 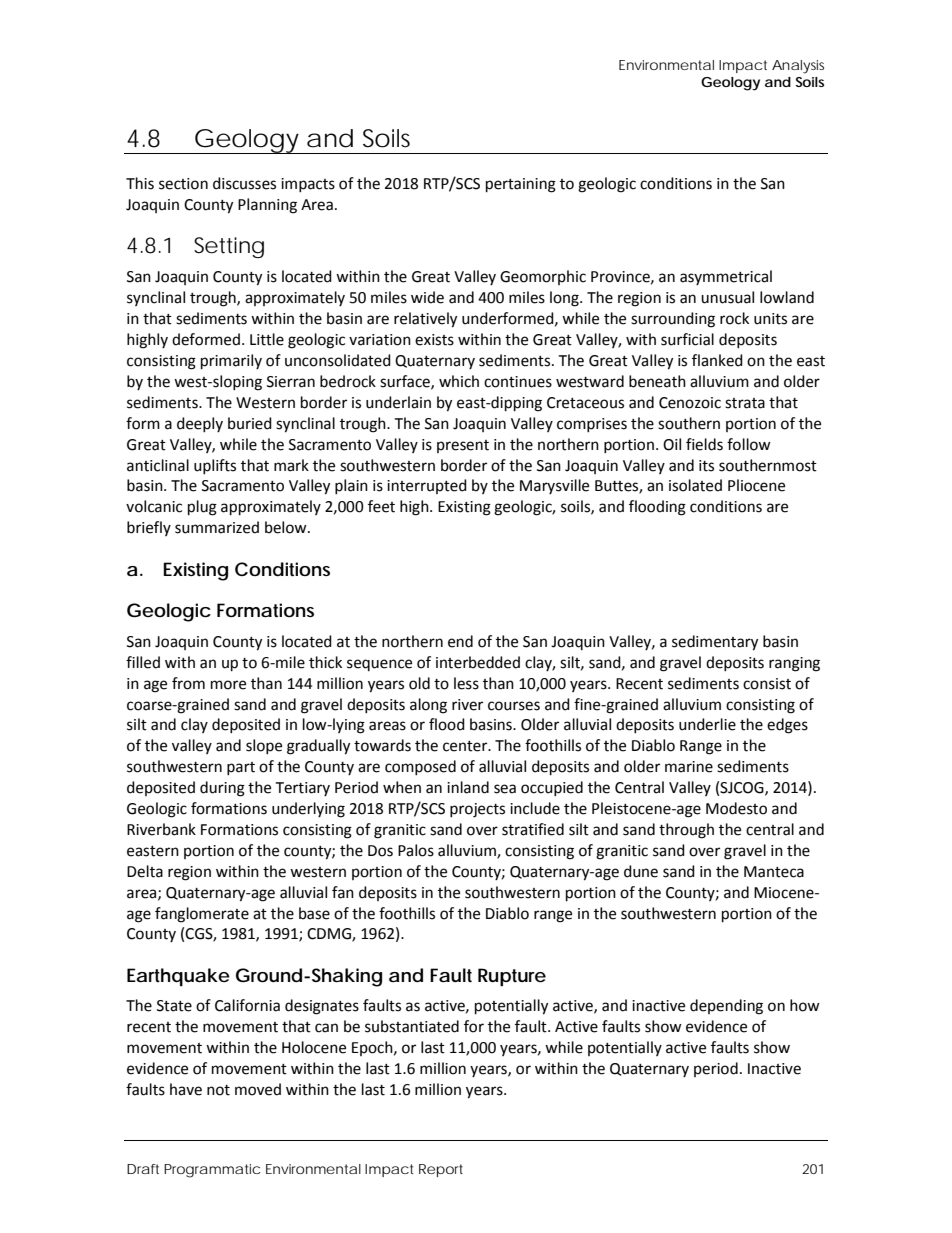 What do you see at coordinates (244, 183) in the image?
I see `discusses` at bounding box center [244, 183].
